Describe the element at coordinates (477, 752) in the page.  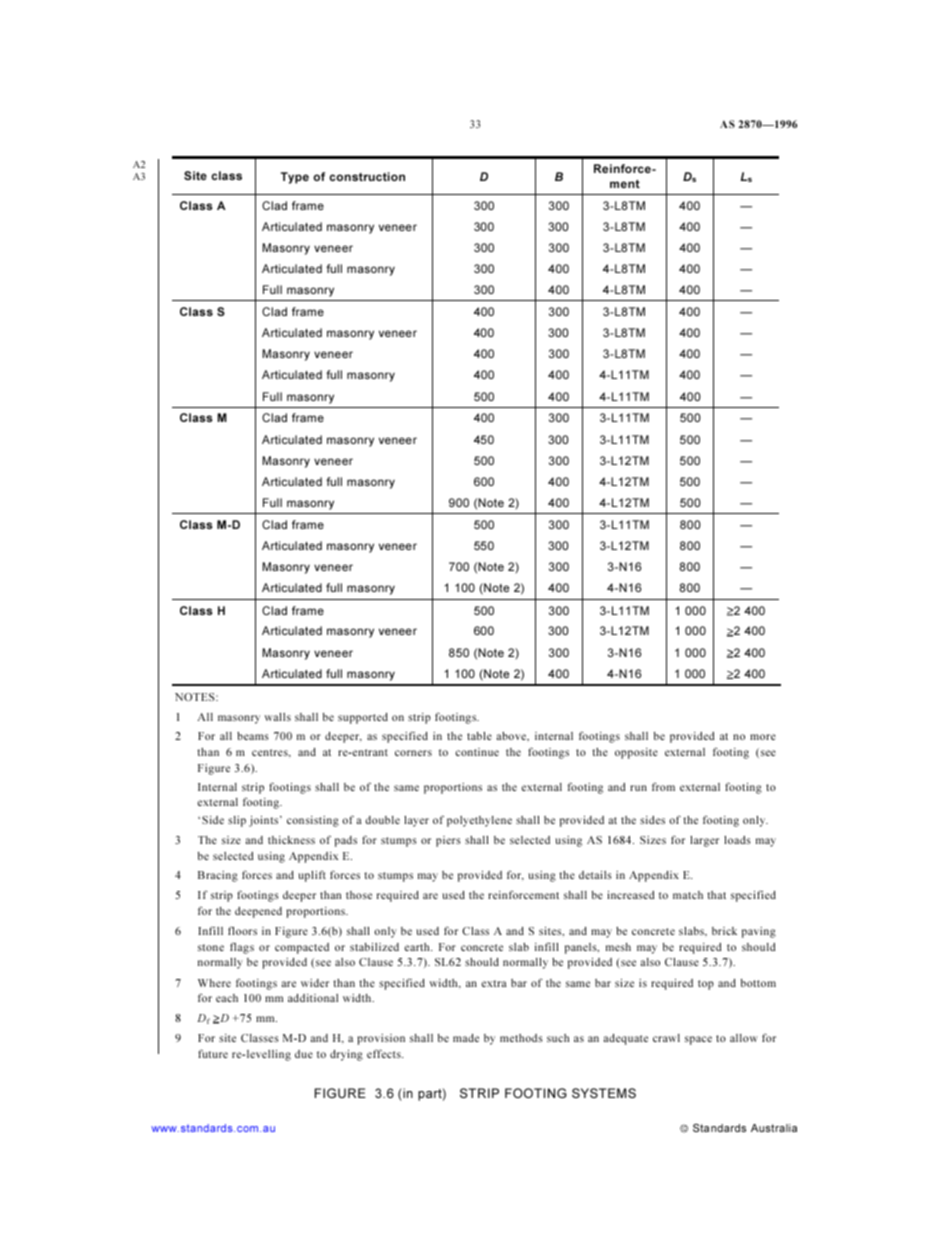
I see `continue` at that location.
